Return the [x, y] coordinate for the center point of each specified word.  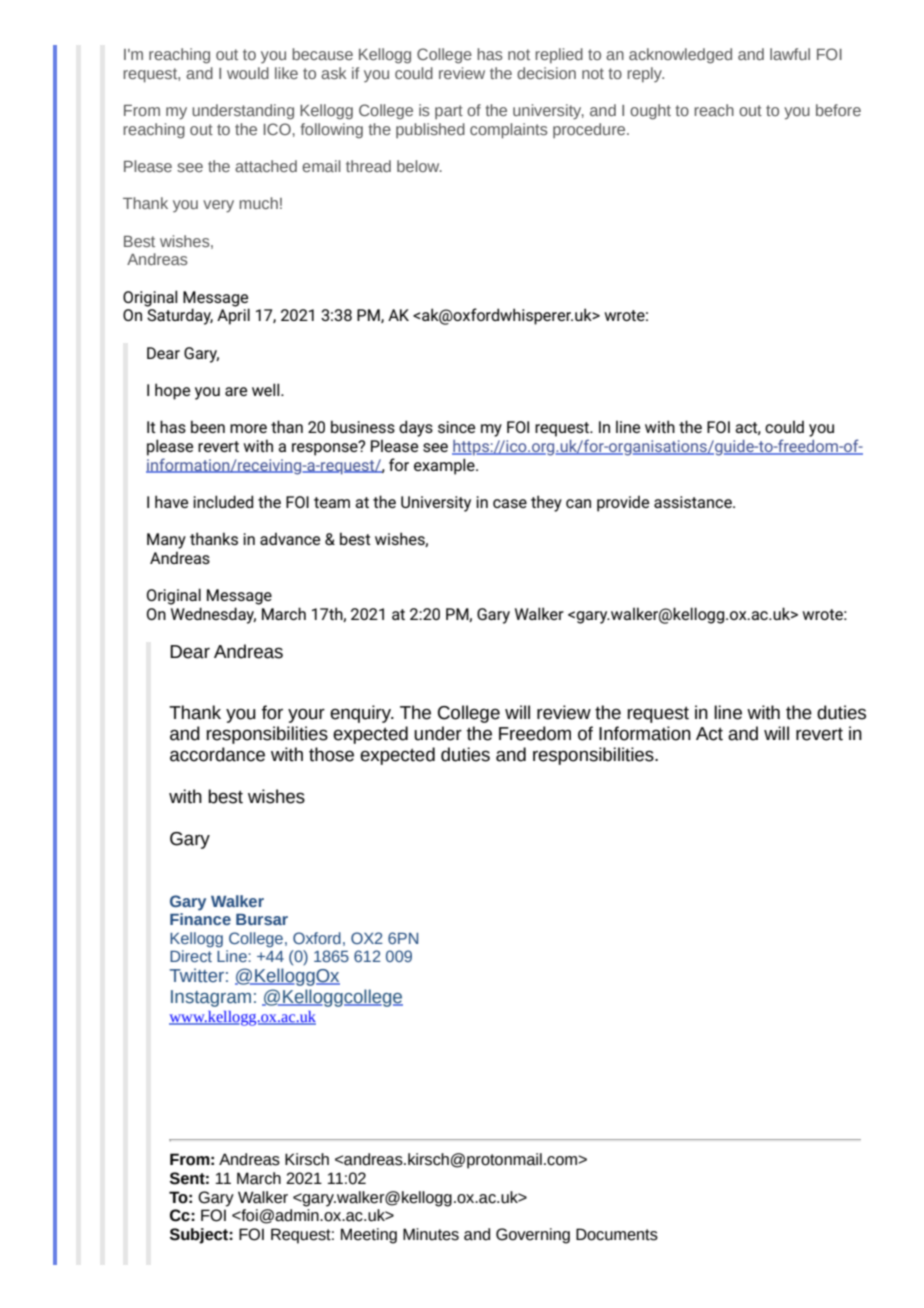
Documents [617, 1234]
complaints [509, 131]
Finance [200, 919]
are [236, 391]
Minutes [431, 1234]
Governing [533, 1236]
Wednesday [213, 615]
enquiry [362, 714]
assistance [694, 502]
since [456, 427]
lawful [790, 54]
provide [623, 503]
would [248, 73]
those [331, 754]
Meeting [369, 1236]
